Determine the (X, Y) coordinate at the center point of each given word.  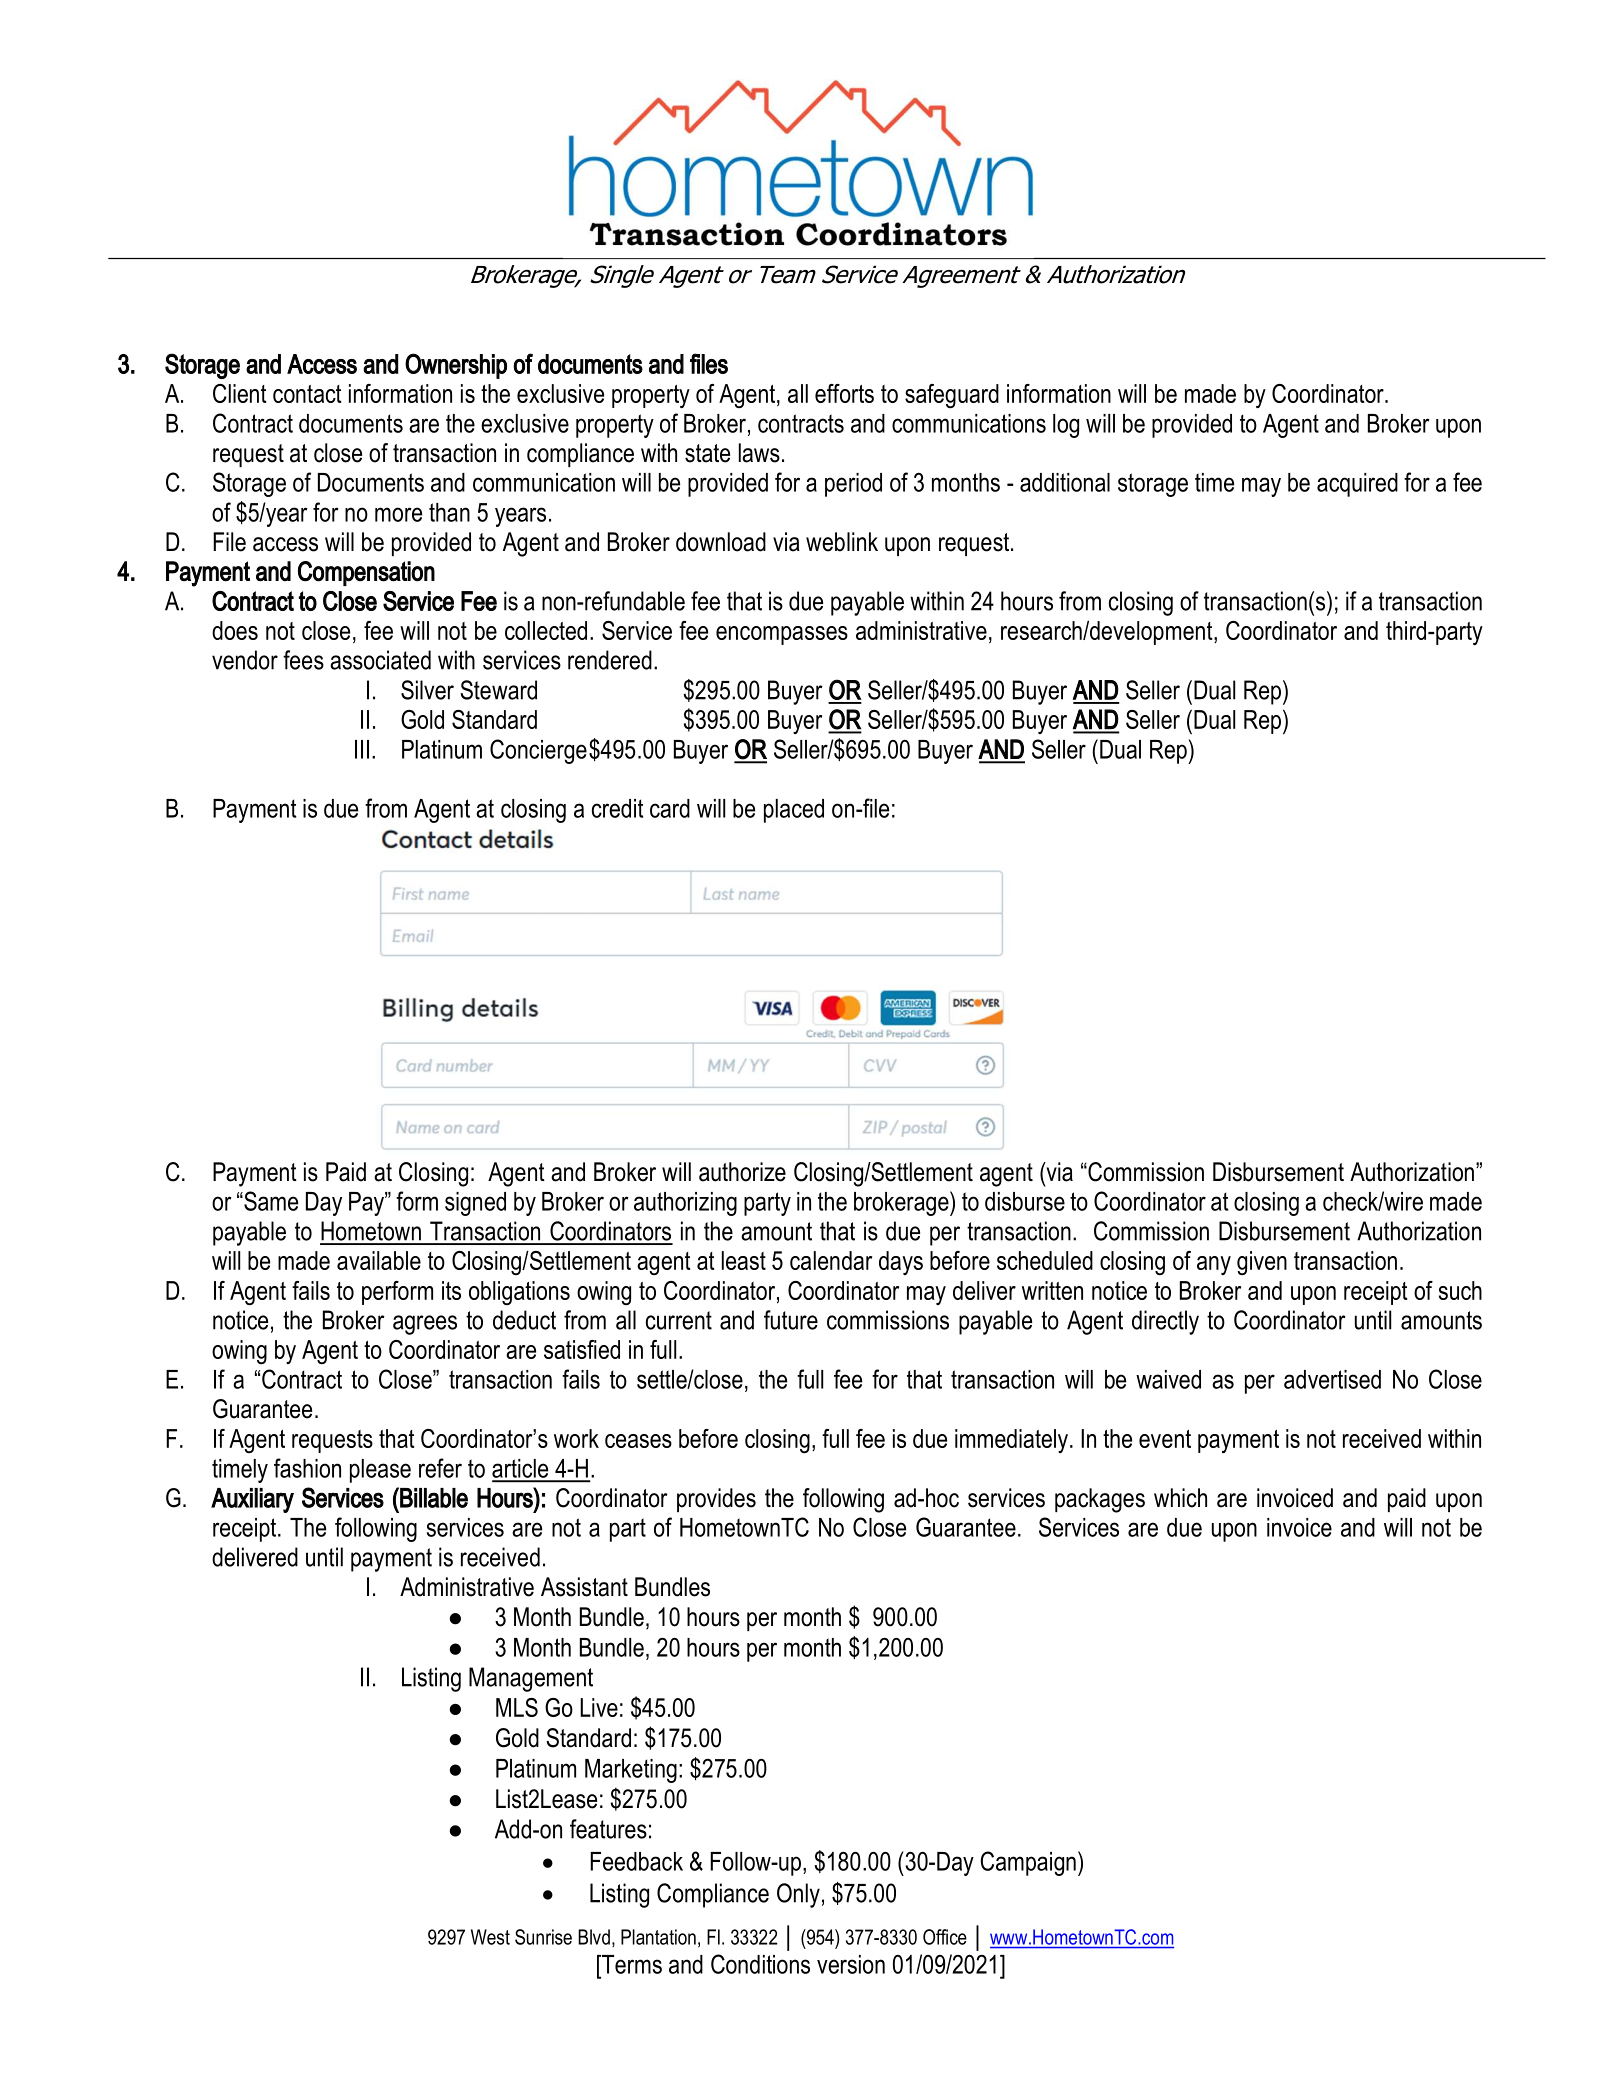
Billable (433, 1497)
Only (798, 1895)
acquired (1357, 485)
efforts (844, 393)
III (362, 749)
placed (794, 811)
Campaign (1028, 1863)
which (1180, 1498)
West (490, 1937)
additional (1065, 482)
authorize (742, 1172)
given (1262, 1263)
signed (475, 1204)
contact (307, 394)
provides (716, 1500)
